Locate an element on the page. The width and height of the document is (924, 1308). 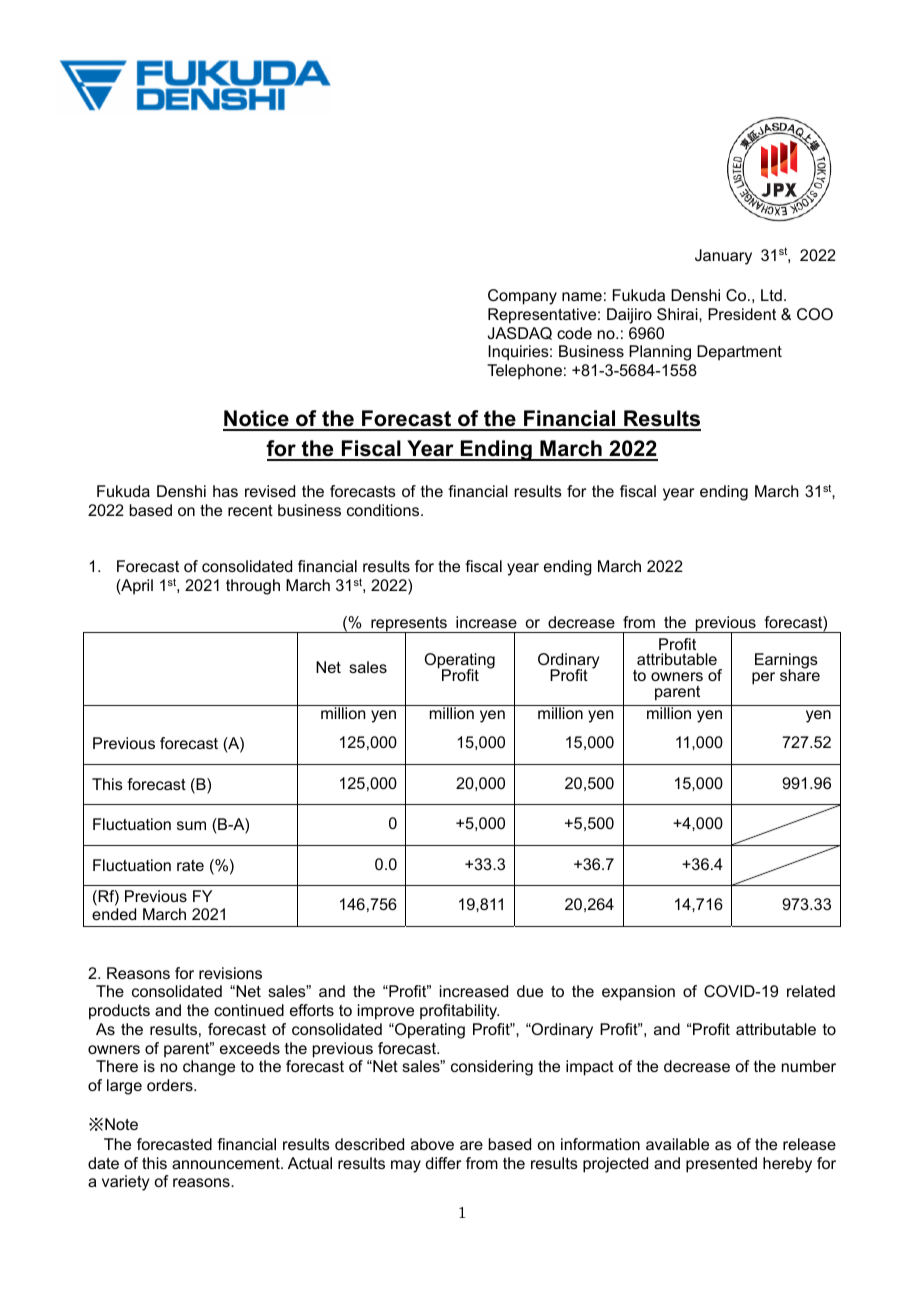
has is located at coordinates (225, 491).
